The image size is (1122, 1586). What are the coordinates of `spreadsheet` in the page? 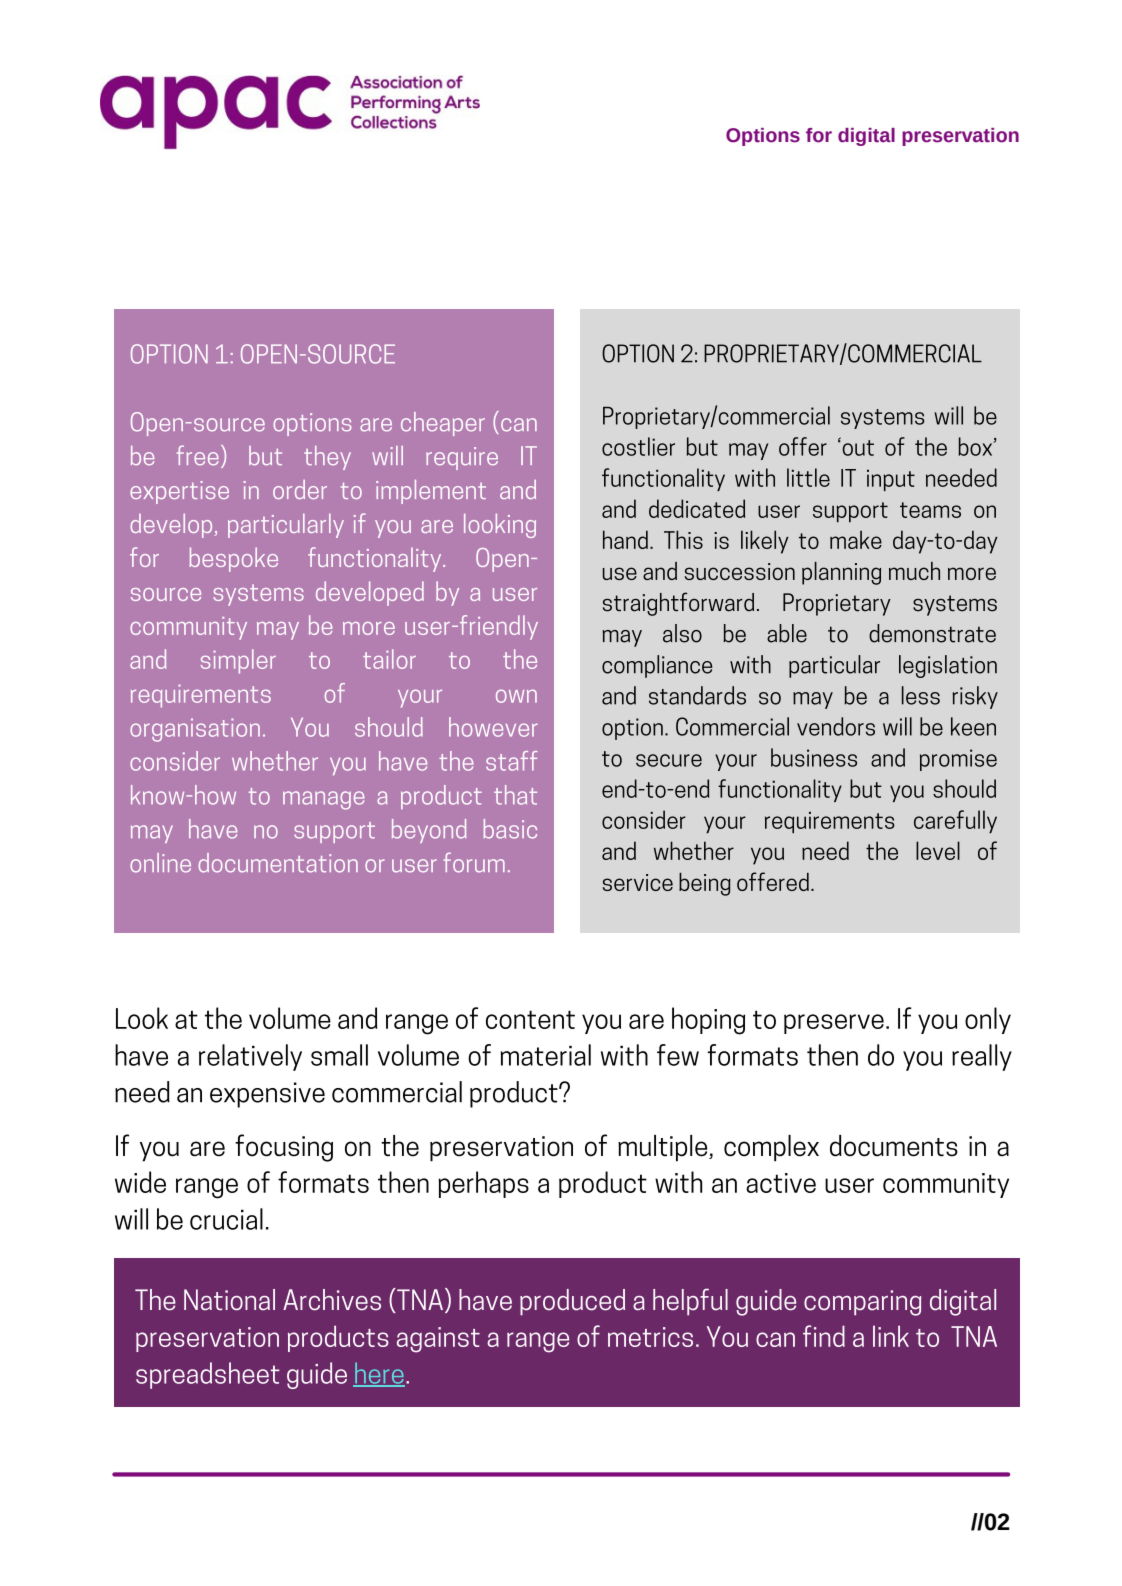 It's located at (208, 1375).
